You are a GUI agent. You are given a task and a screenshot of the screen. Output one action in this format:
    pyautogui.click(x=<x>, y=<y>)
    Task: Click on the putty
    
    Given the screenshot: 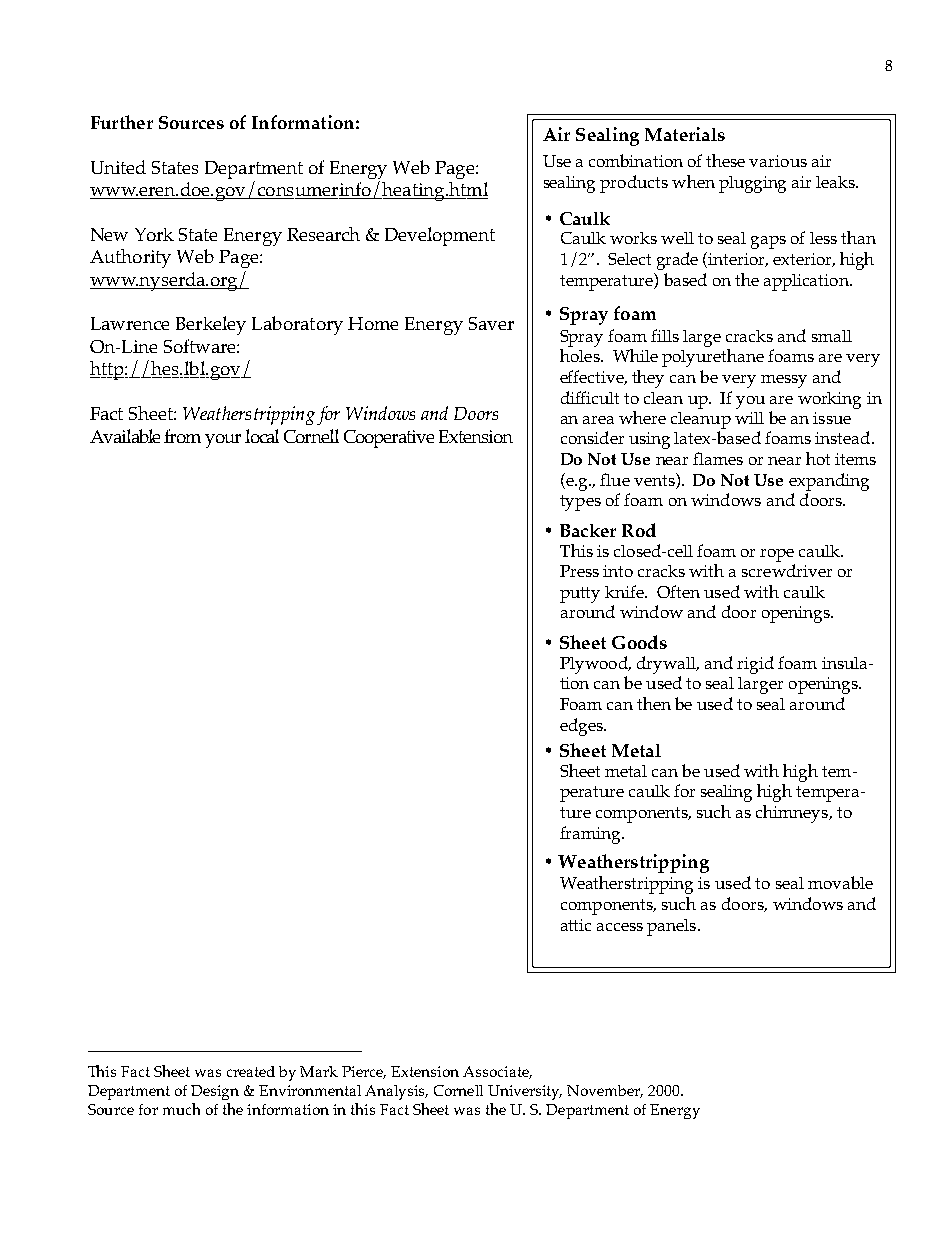 What is the action you would take?
    pyautogui.click(x=580, y=595)
